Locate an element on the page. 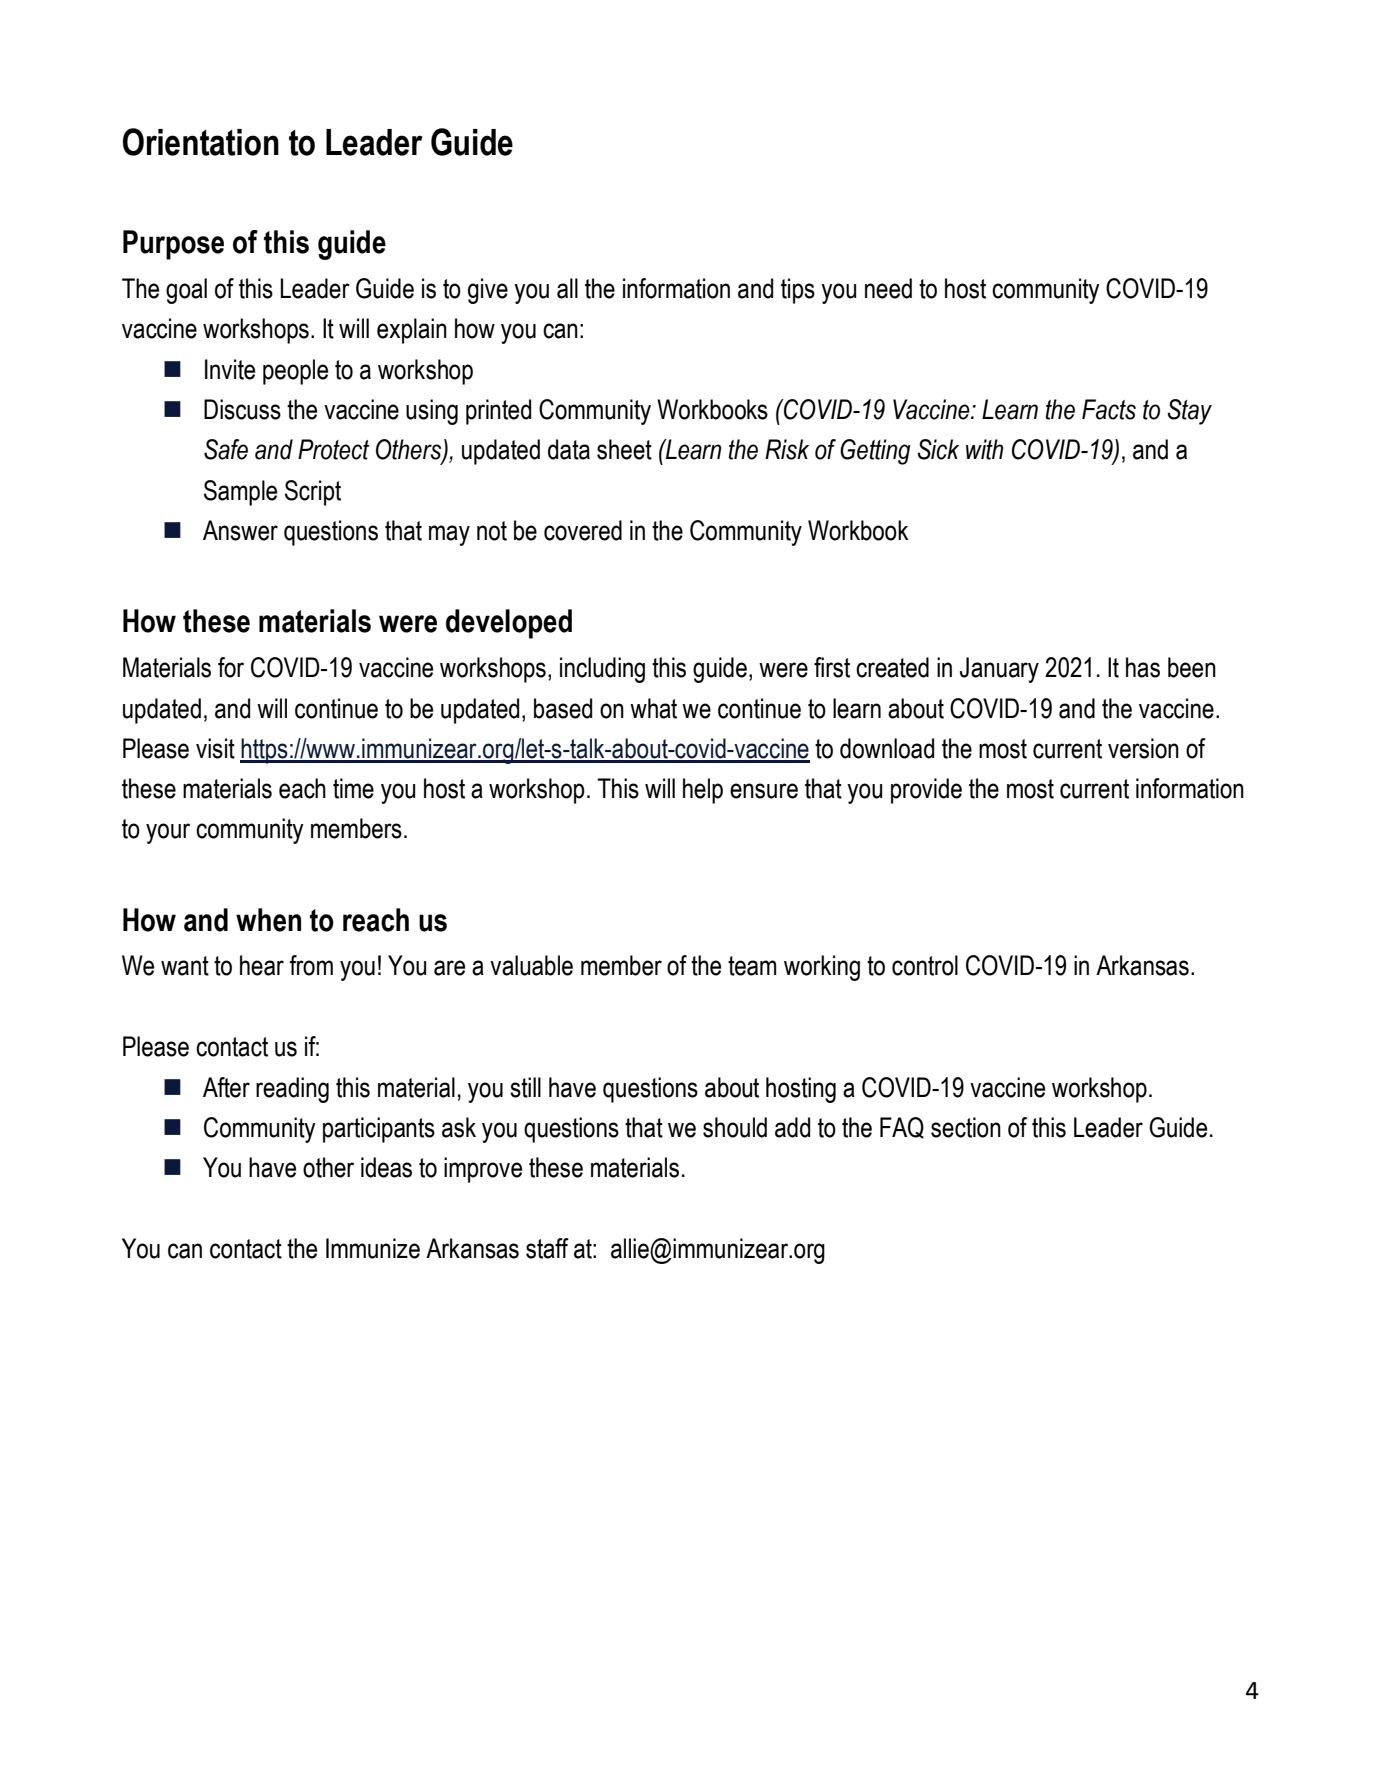 Image resolution: width=1381 pixels, height=1787 pixels. Answer is located at coordinates (240, 530).
